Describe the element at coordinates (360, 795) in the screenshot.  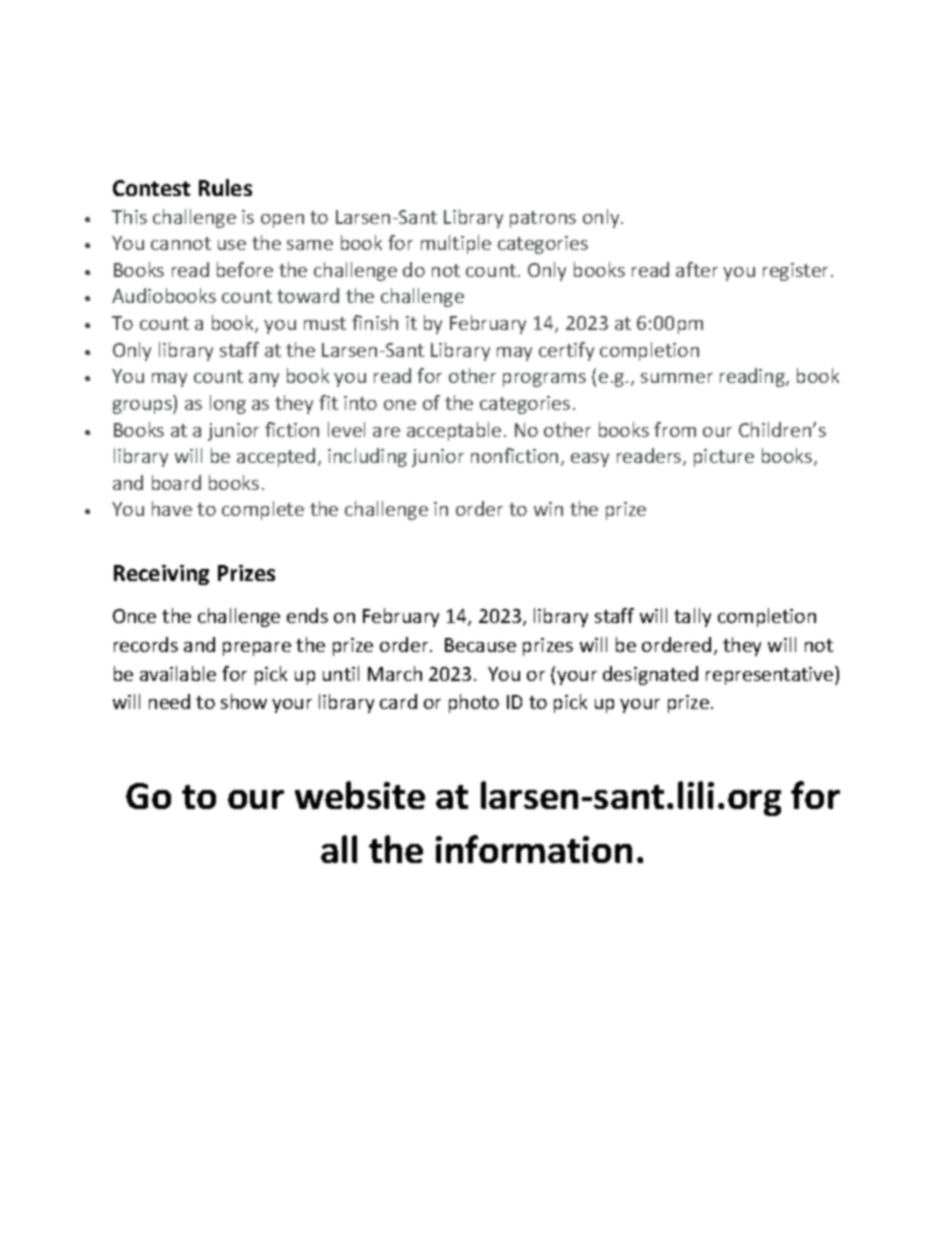
I see `website` at that location.
